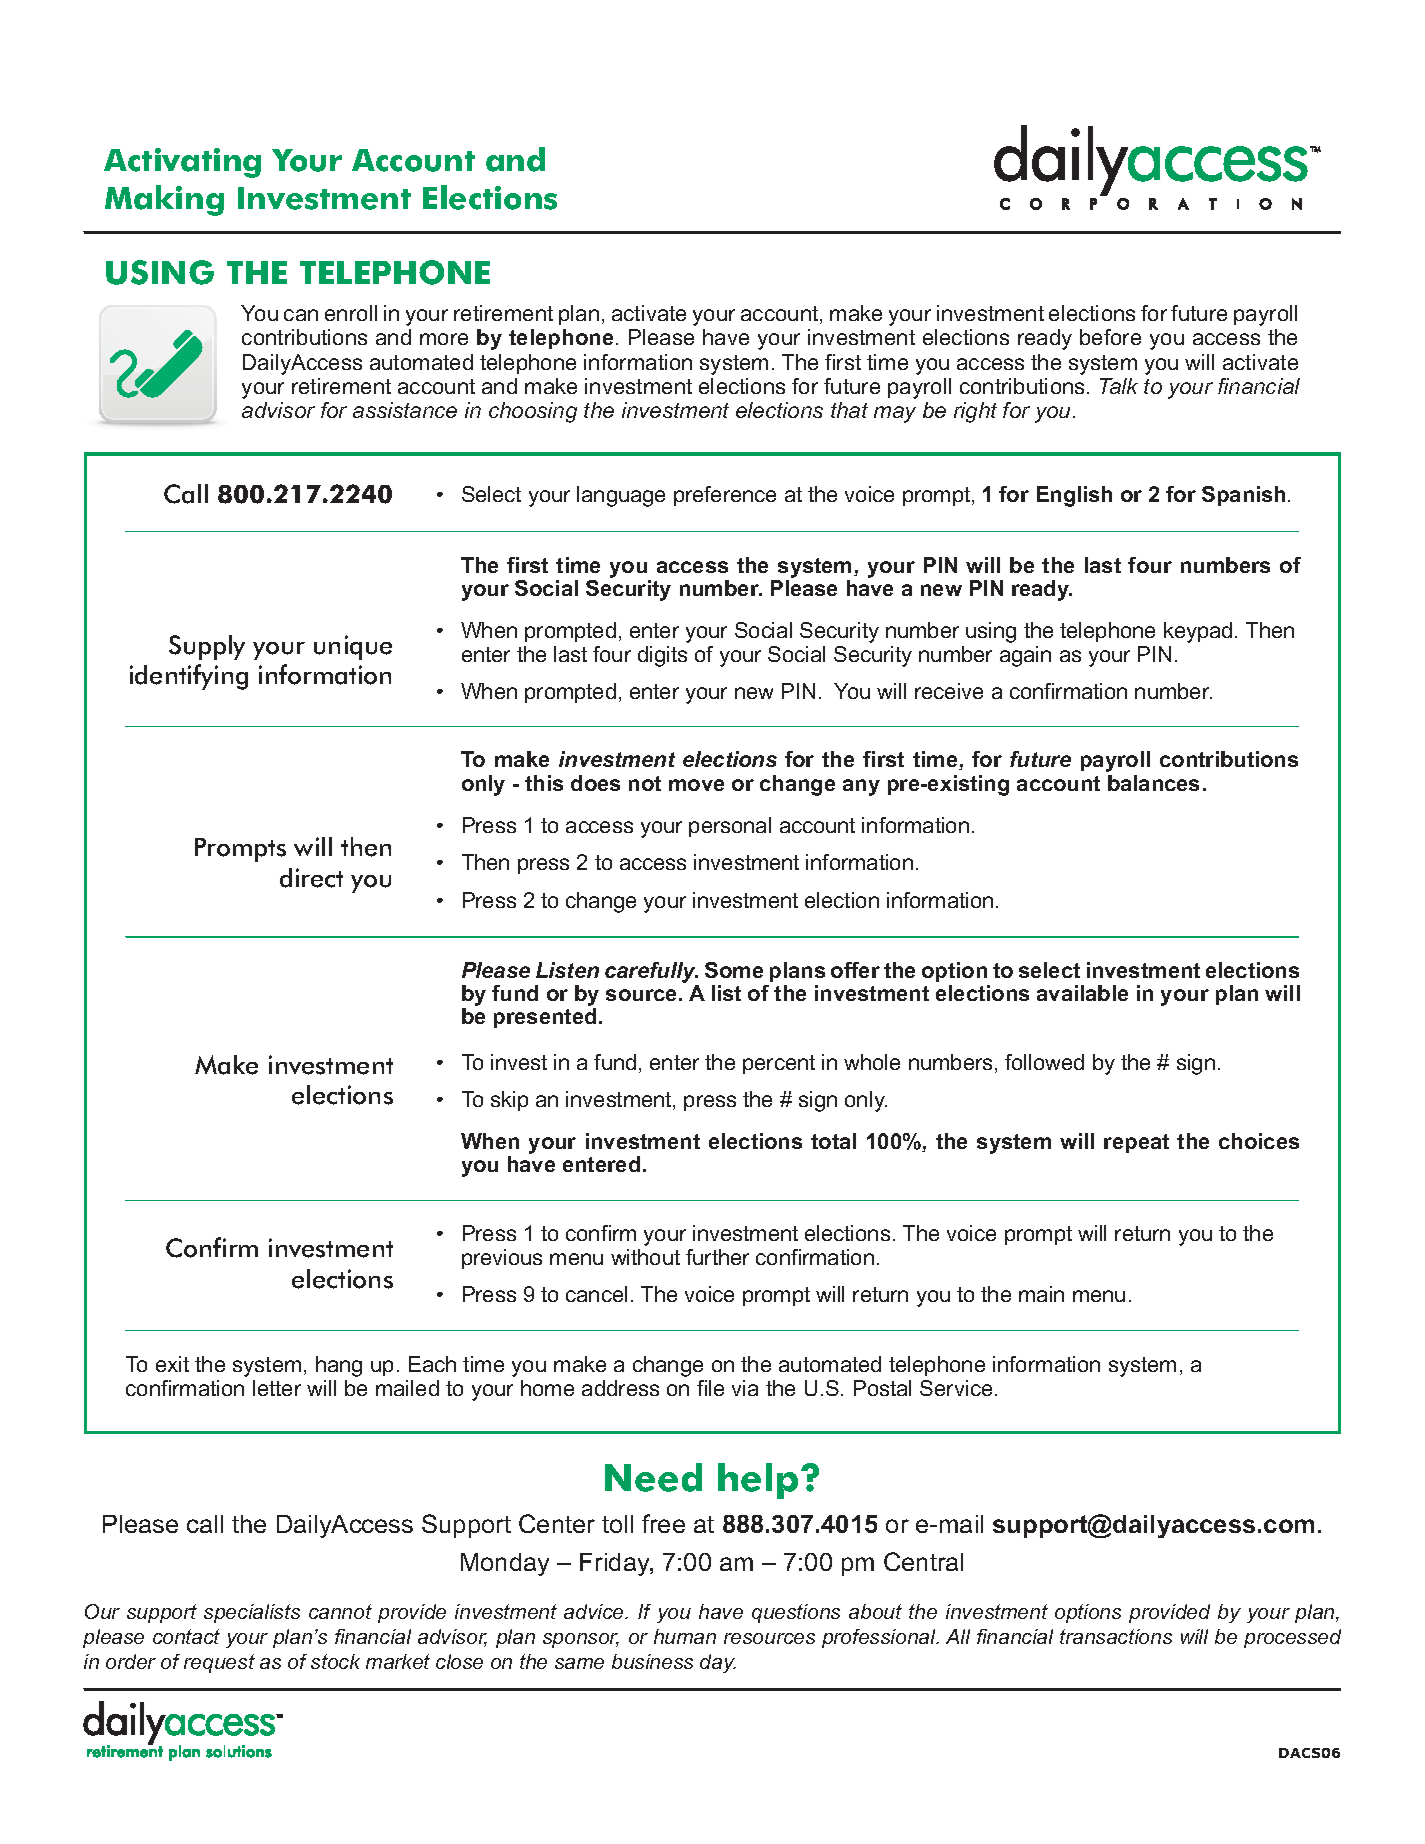 The image size is (1425, 1844). Describe the element at coordinates (1116, 1636) in the page. I see `transactions` at that location.
